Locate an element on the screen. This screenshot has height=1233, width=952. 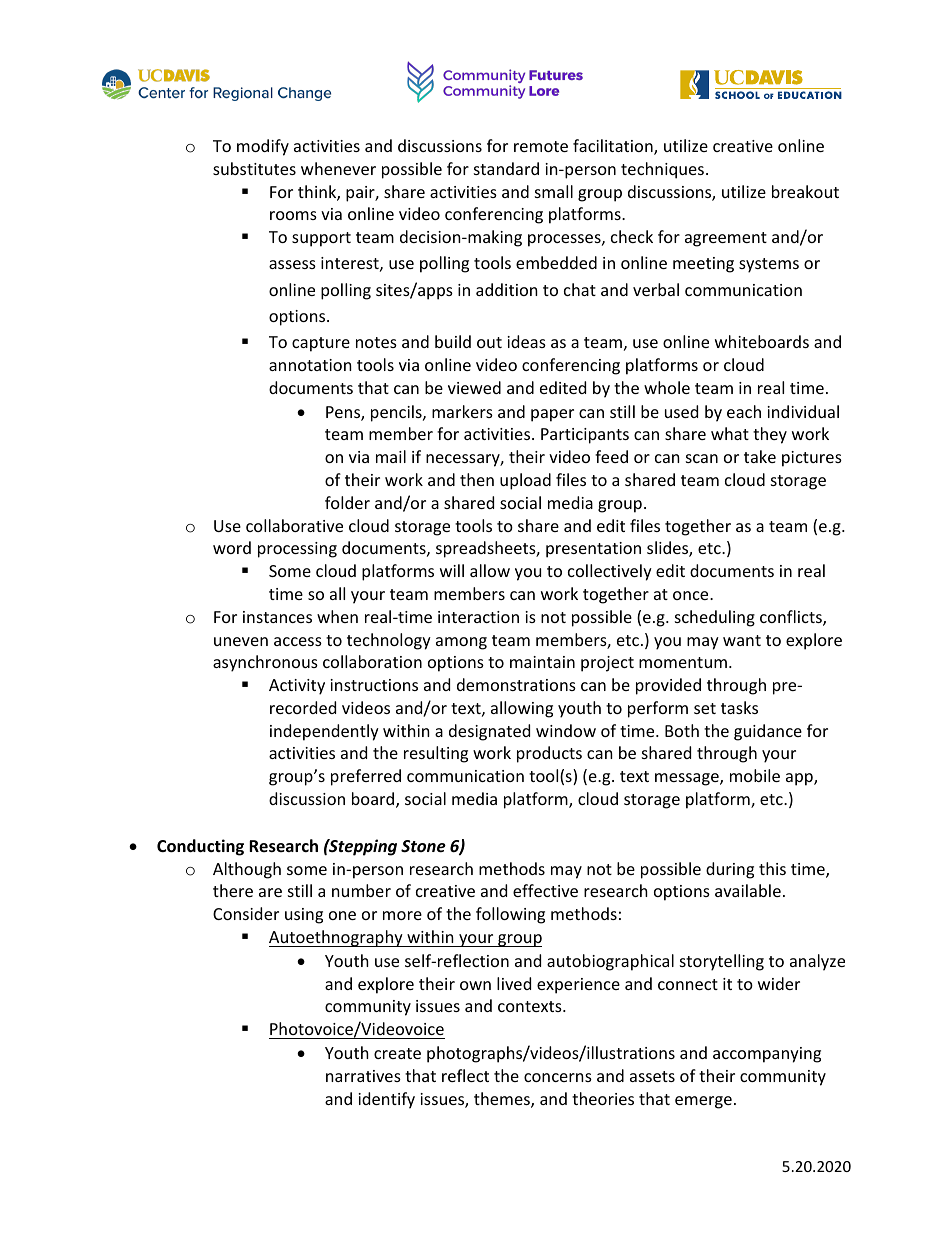
themes is located at coordinates (503, 1100).
